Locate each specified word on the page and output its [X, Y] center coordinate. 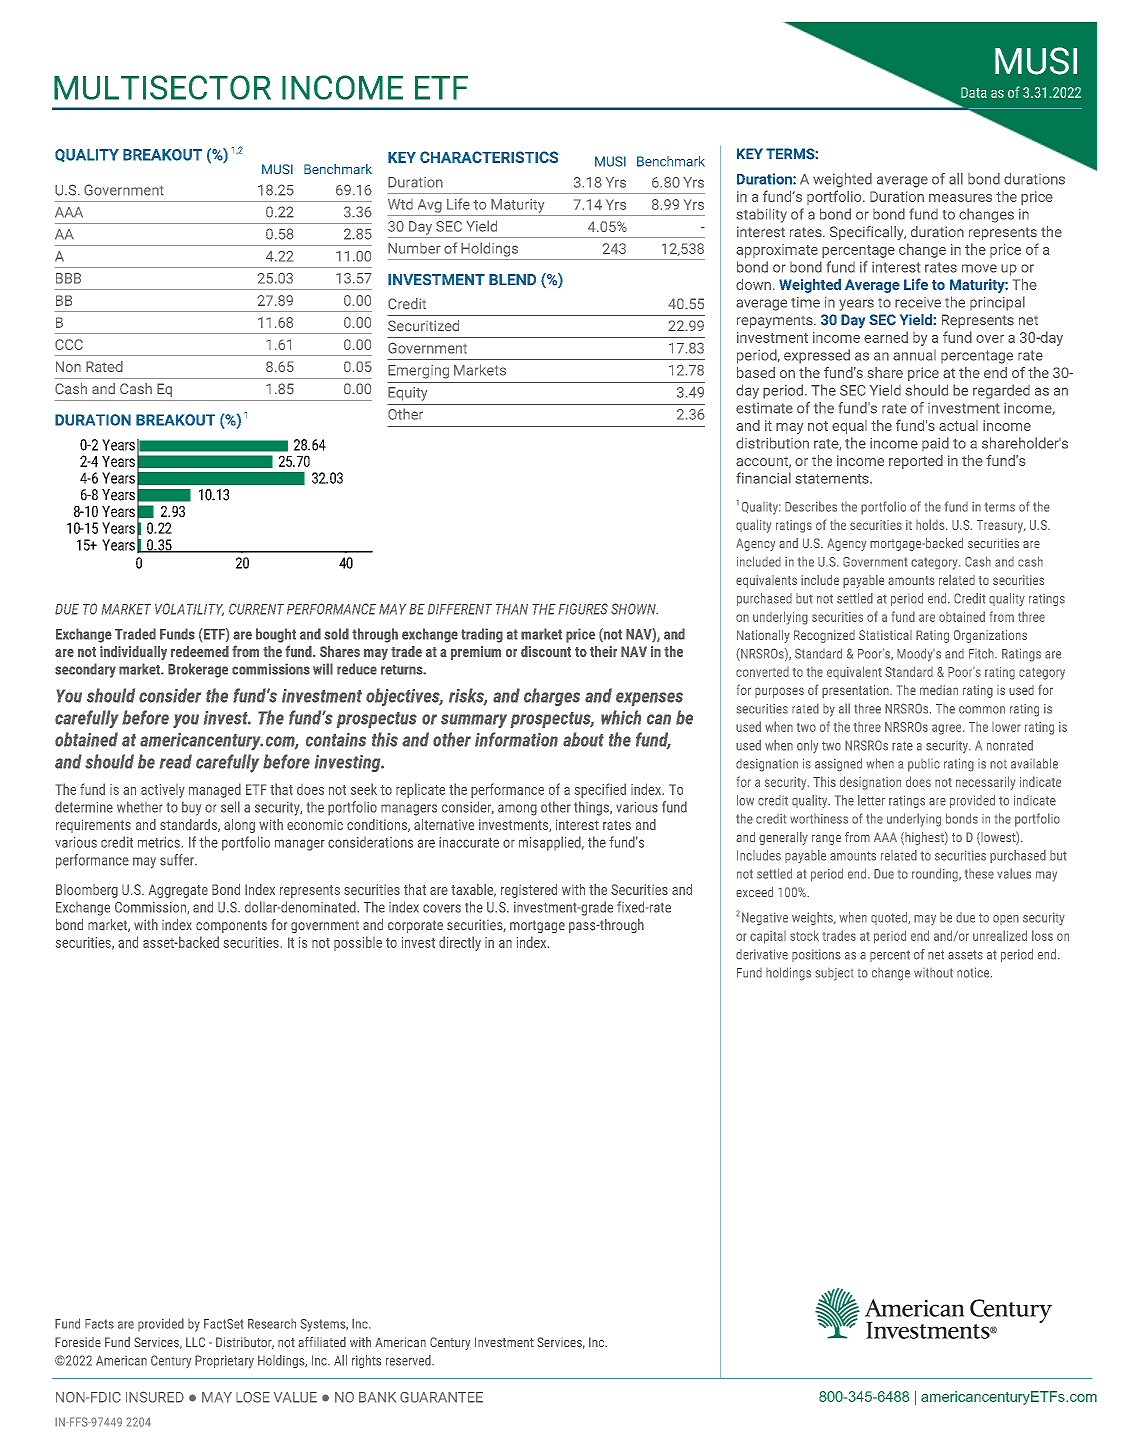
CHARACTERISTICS [489, 157]
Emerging [418, 372]
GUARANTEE [441, 1397]
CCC [69, 344]
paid [935, 444]
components [231, 926]
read [176, 761]
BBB [68, 278]
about [583, 739]
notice [974, 972]
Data [974, 92]
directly [460, 943]
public [924, 765]
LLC [195, 1342]
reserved [409, 1360]
